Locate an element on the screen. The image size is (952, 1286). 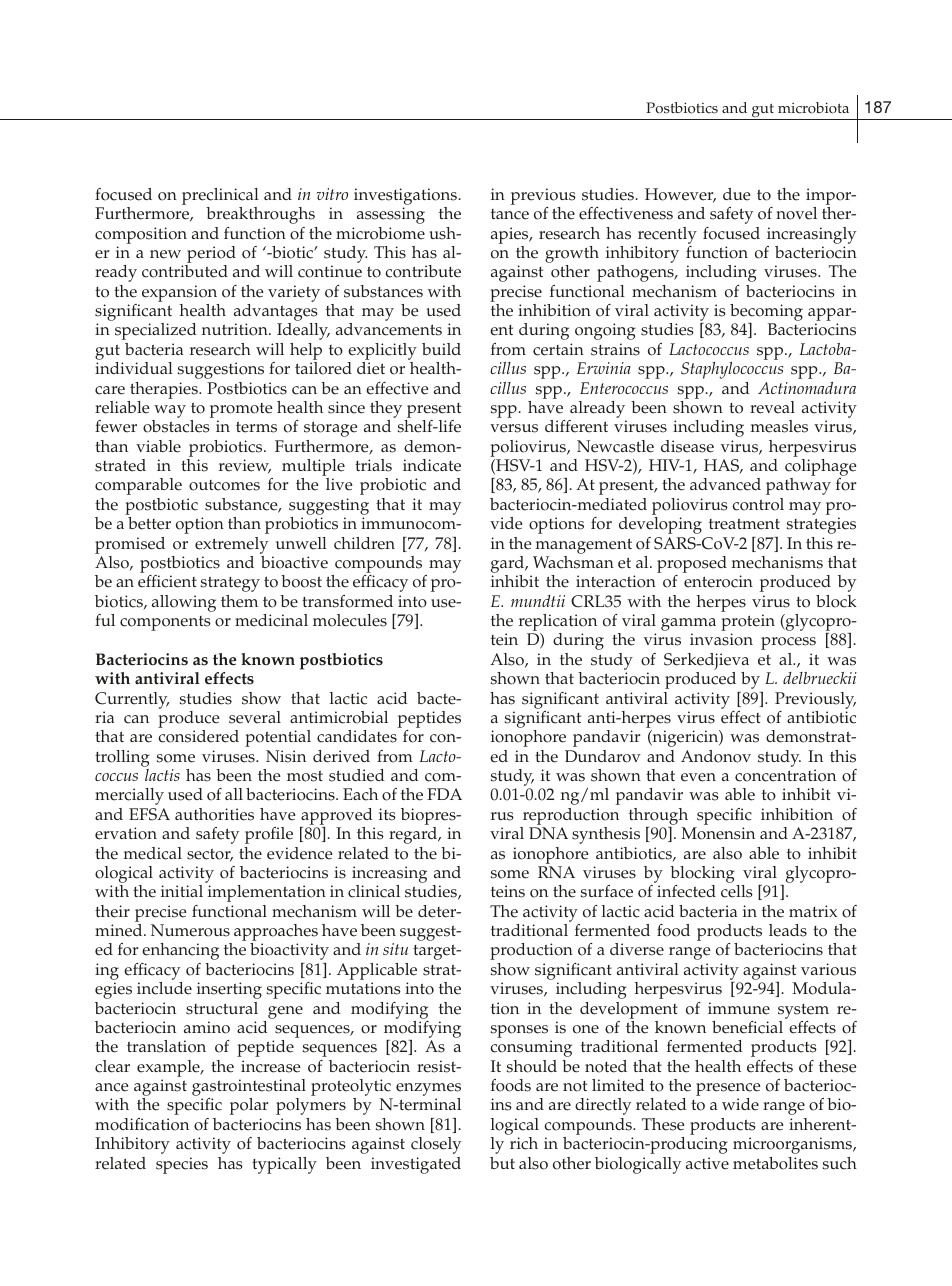
build is located at coordinates (441, 349).
